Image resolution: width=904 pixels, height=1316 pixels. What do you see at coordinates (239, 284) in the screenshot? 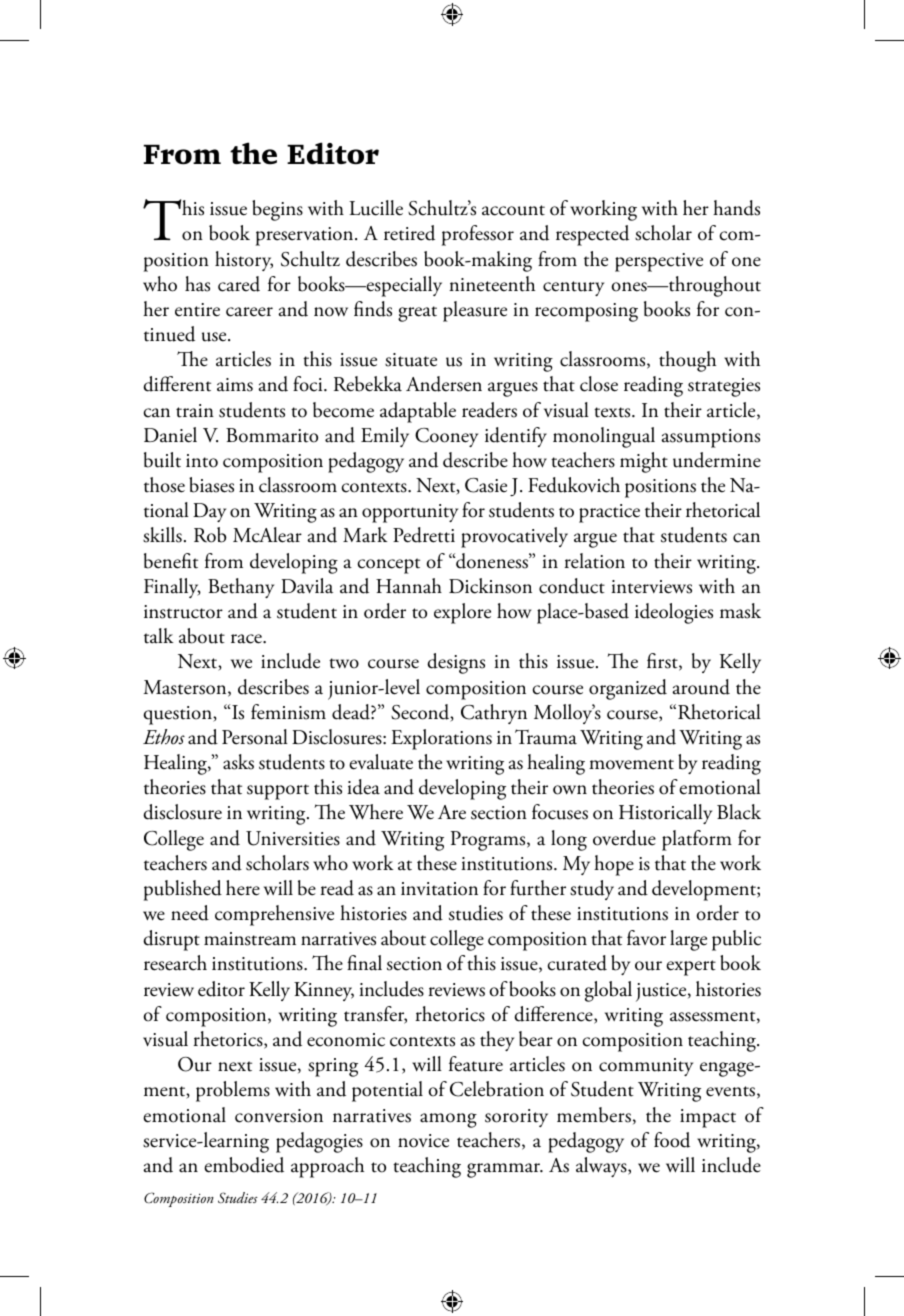
I see `cared` at bounding box center [239, 284].
